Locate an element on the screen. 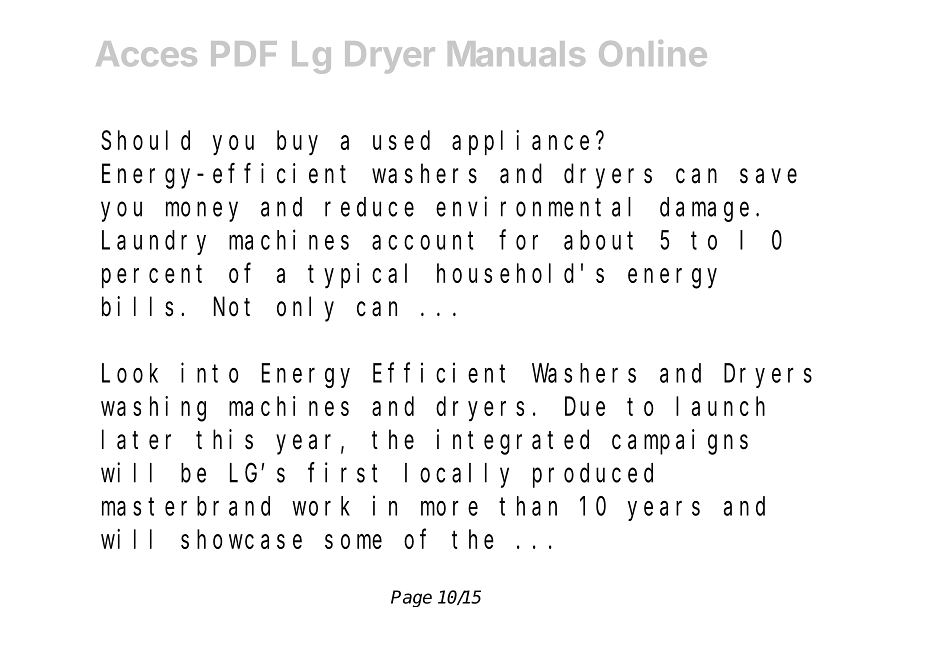 The image size is (930, 660). PDF is located at coordinates (244, 53).
